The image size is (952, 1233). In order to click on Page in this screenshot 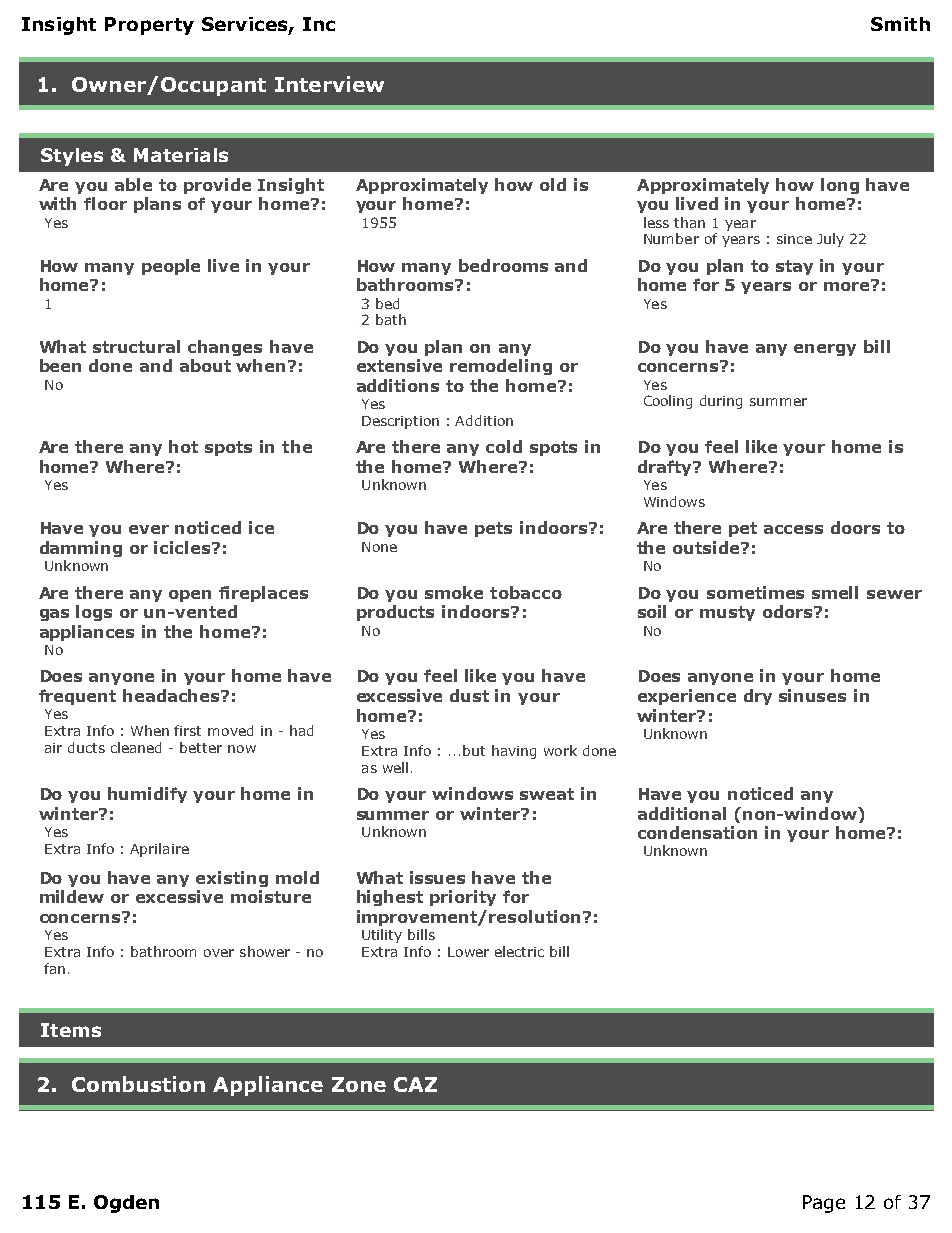, I will do `click(824, 1204)`.
